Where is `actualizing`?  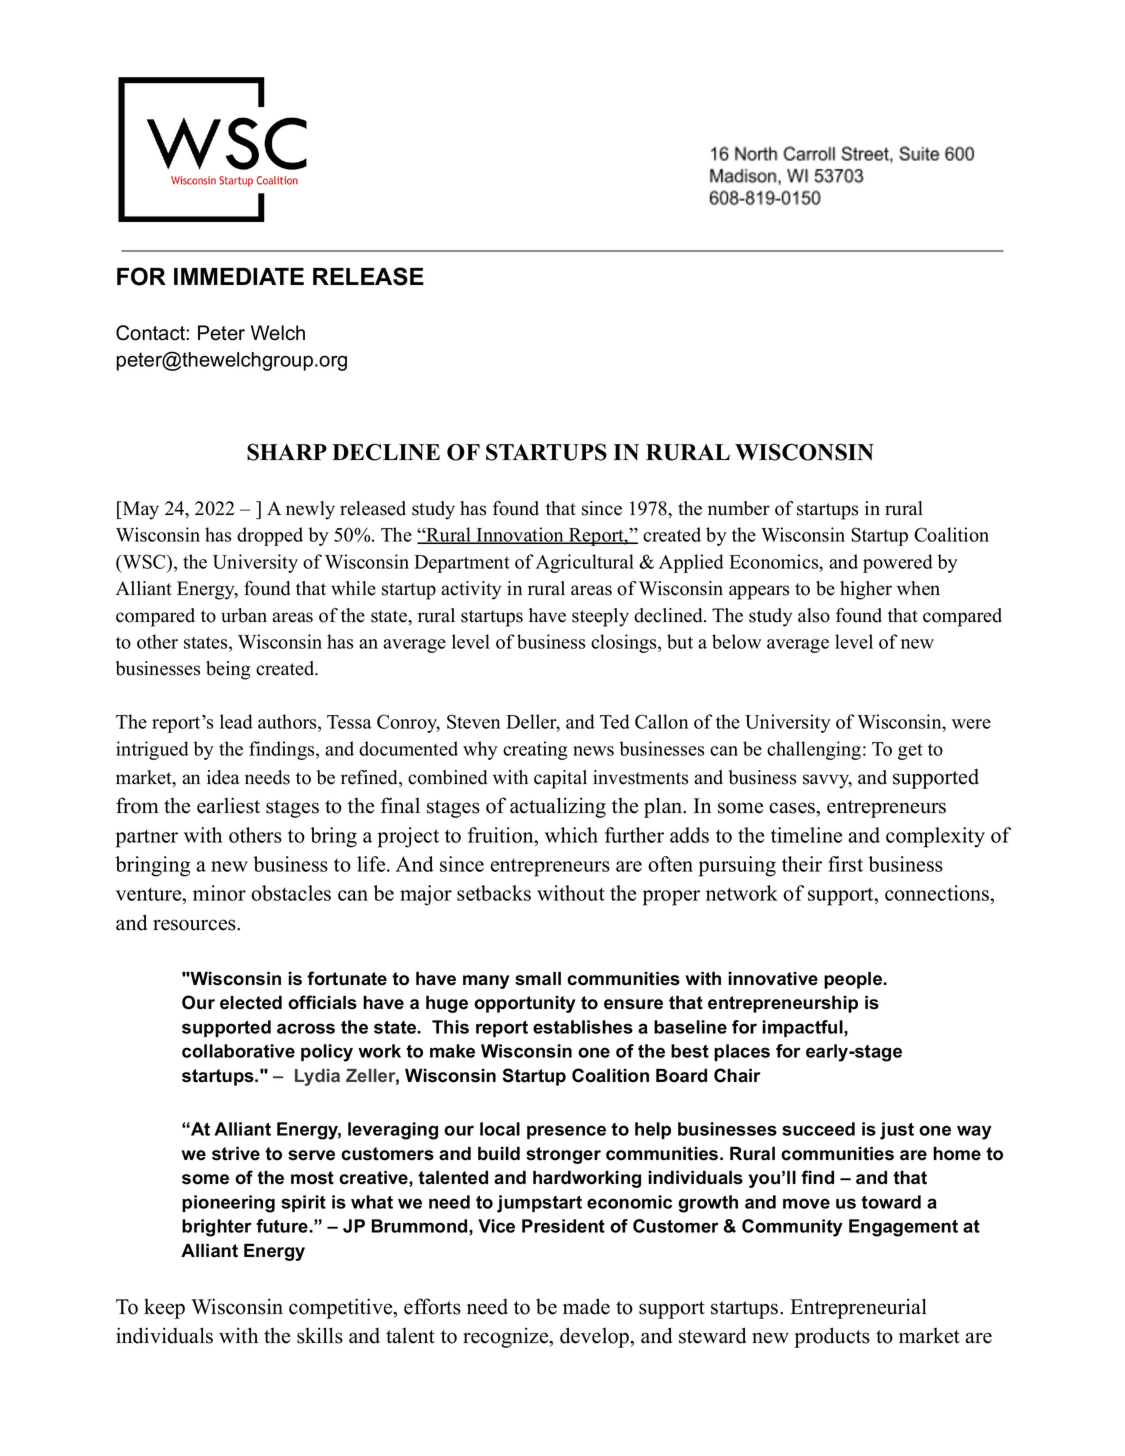 actualizing is located at coordinates (558, 807).
